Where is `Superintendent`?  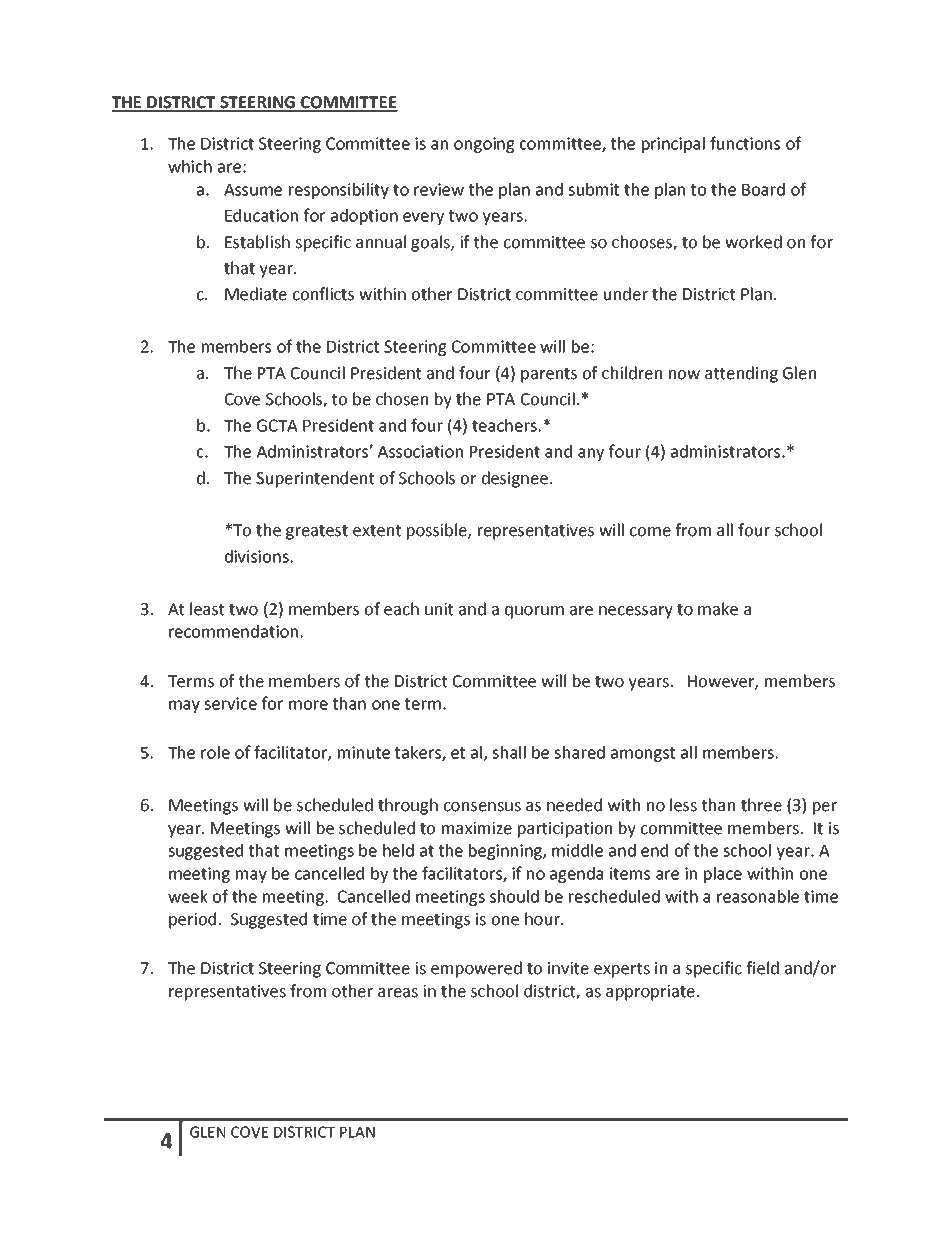
Superintendent is located at coordinates (315, 479).
